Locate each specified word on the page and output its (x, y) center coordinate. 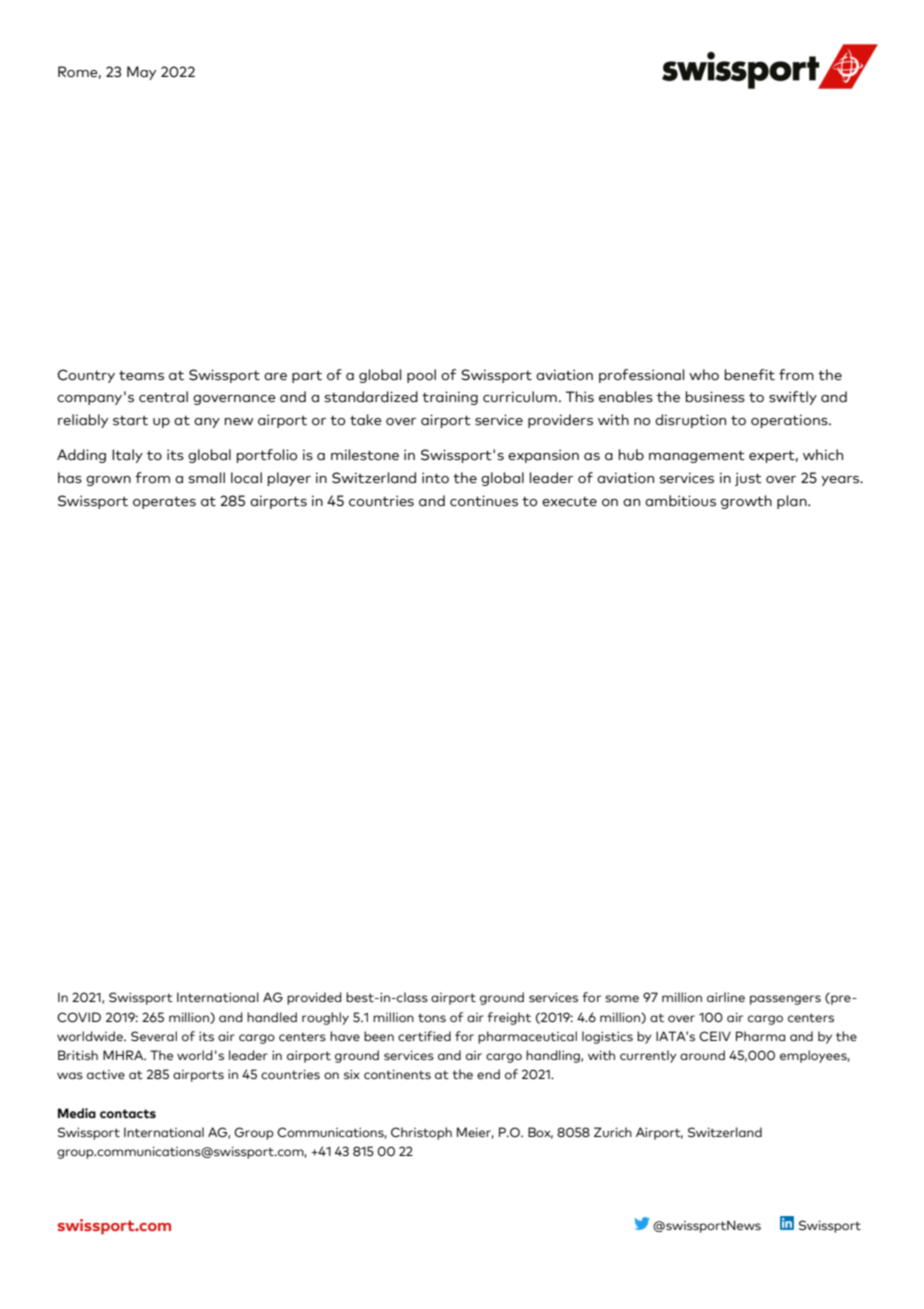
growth (746, 502)
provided (314, 998)
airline (726, 997)
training (450, 398)
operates (164, 503)
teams (141, 376)
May (141, 73)
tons (432, 1018)
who (704, 375)
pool (421, 376)
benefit (750, 375)
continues (484, 501)
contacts (128, 1114)
